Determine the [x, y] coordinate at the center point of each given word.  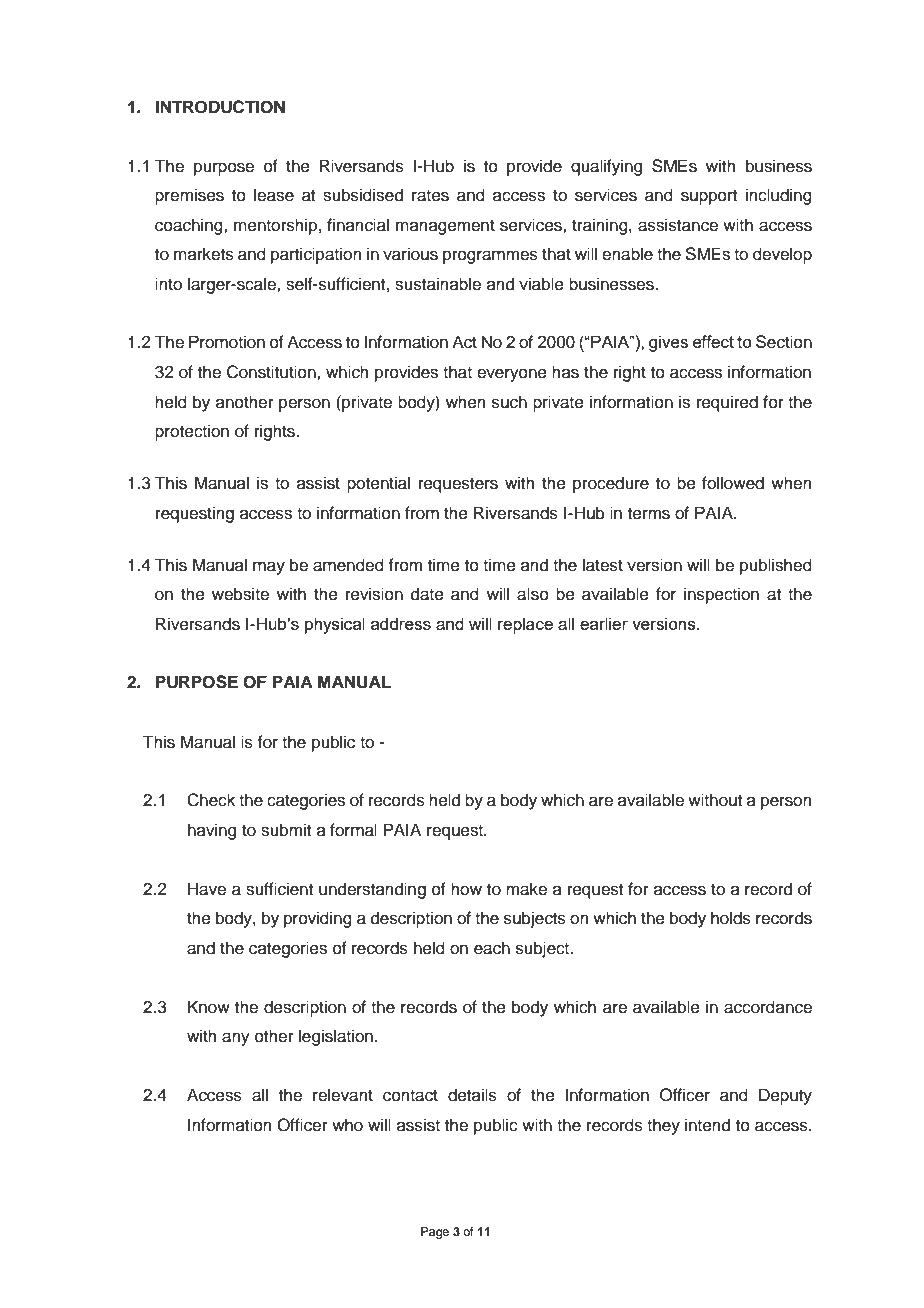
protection [192, 432]
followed [733, 483]
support [709, 197]
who [347, 1125]
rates [430, 196]
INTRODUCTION [220, 107]
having [212, 831]
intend [707, 1125]
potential [378, 484]
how [466, 889]
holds [731, 918]
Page [435, 1233]
